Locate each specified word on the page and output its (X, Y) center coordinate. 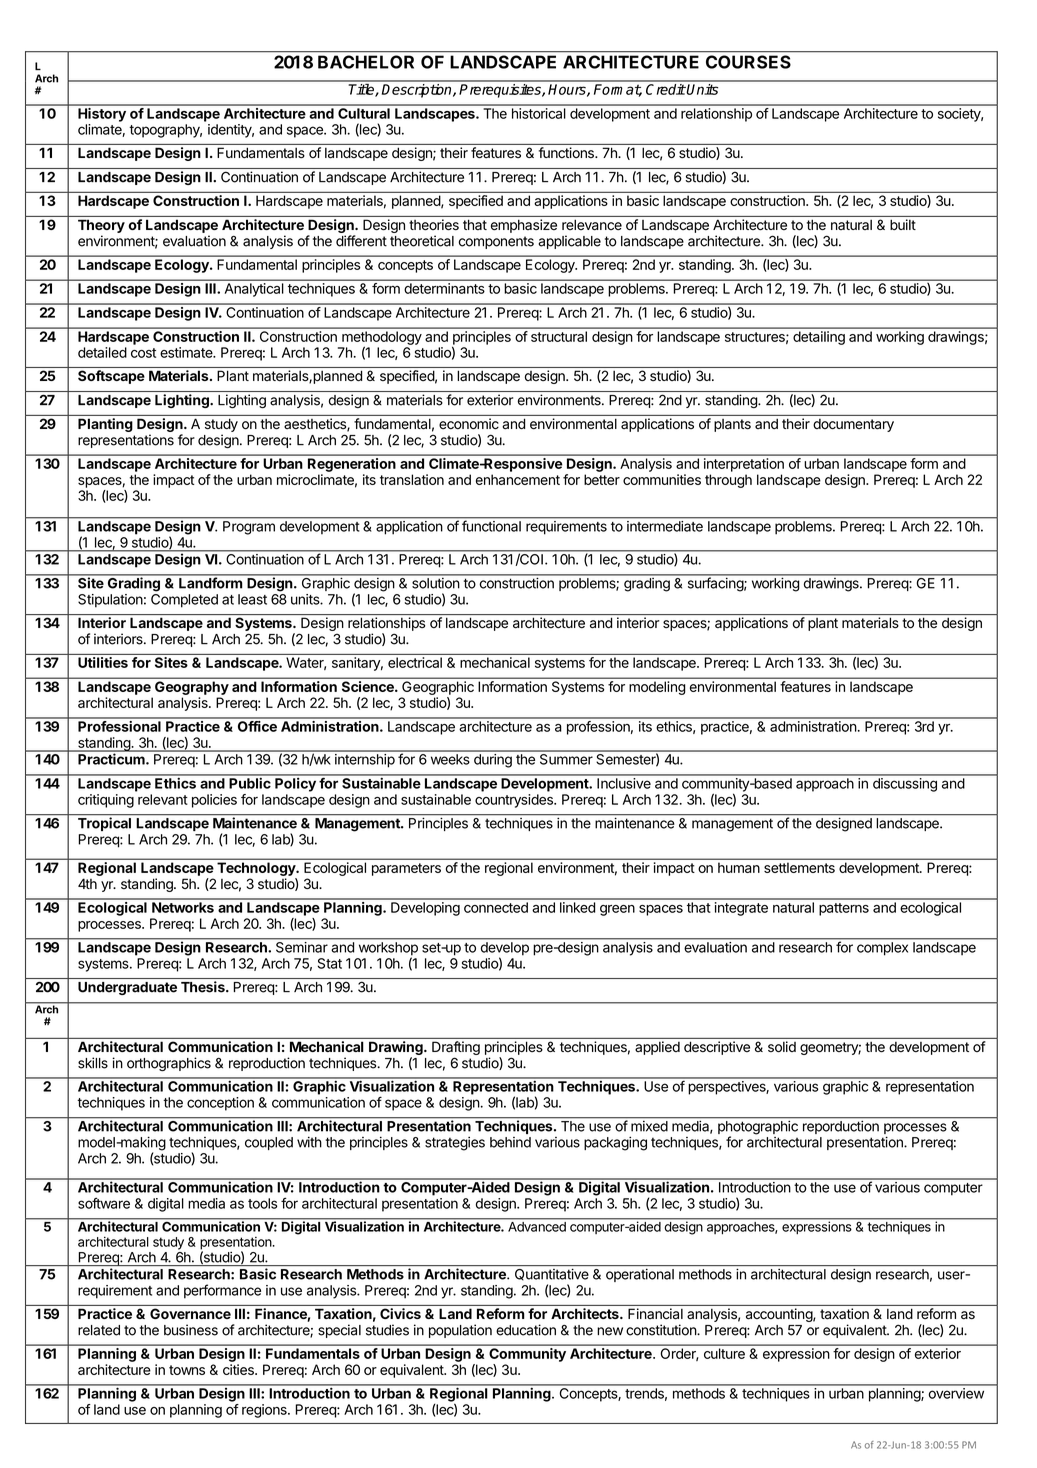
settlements (799, 868)
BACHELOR (366, 62)
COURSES (748, 62)
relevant (163, 799)
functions (567, 152)
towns (187, 1370)
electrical (415, 662)
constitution (662, 1330)
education (526, 1330)
